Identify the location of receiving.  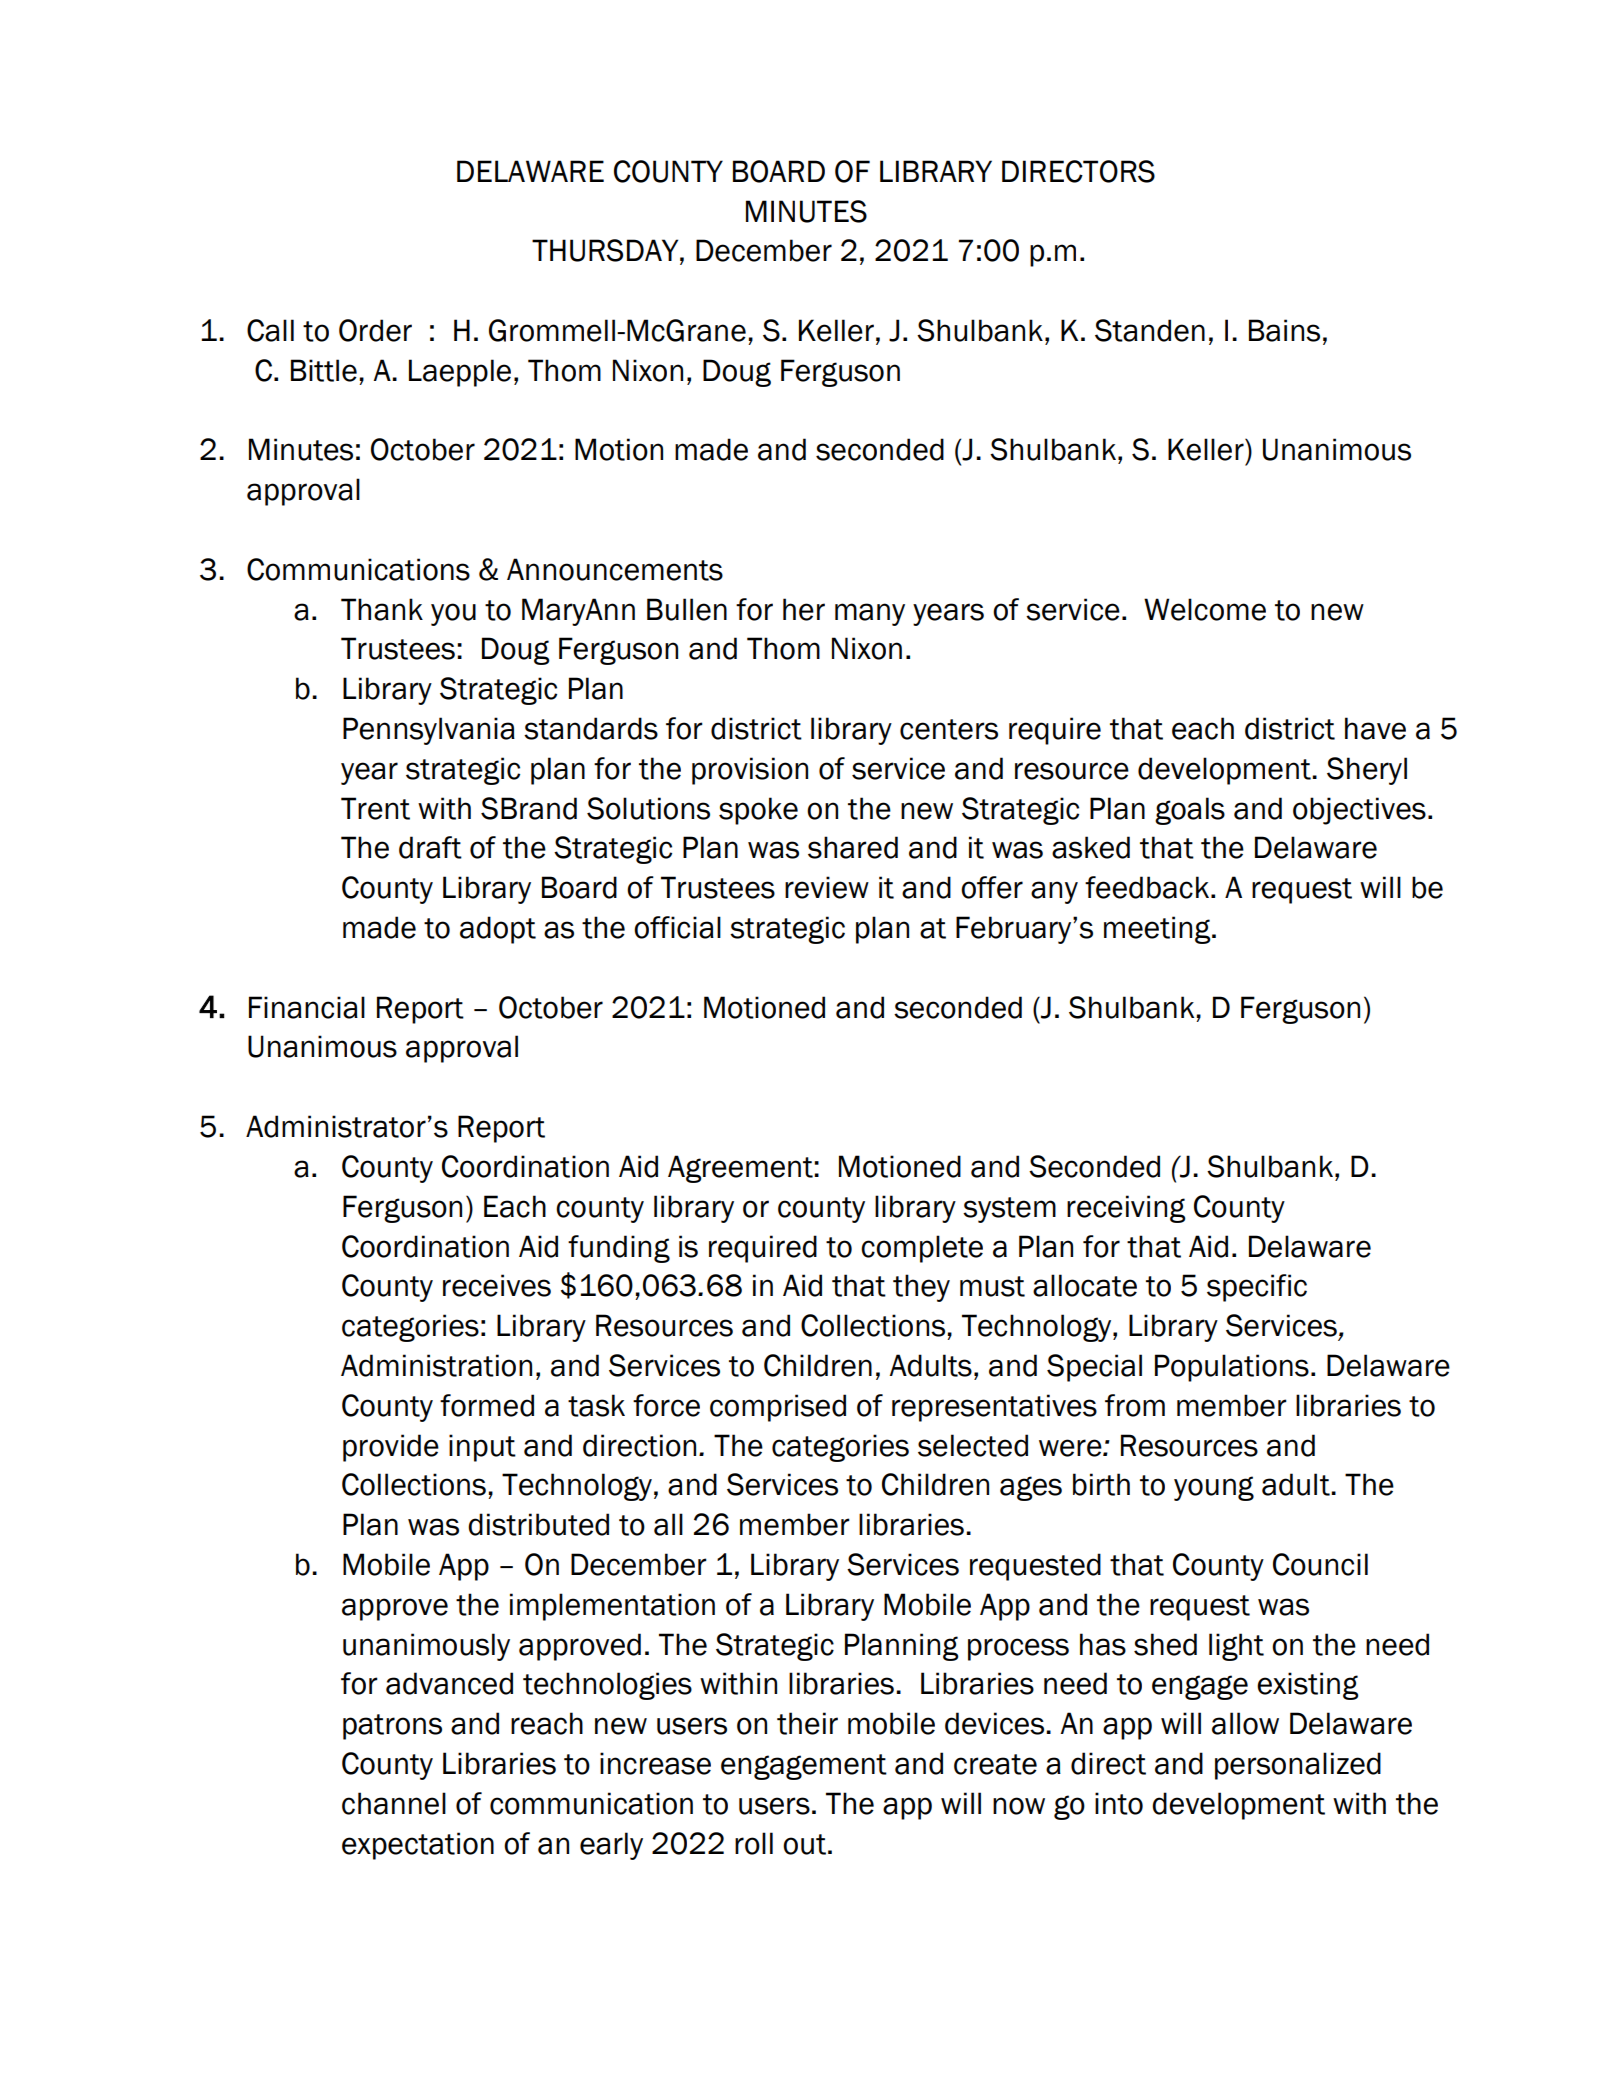
(1126, 1209).
